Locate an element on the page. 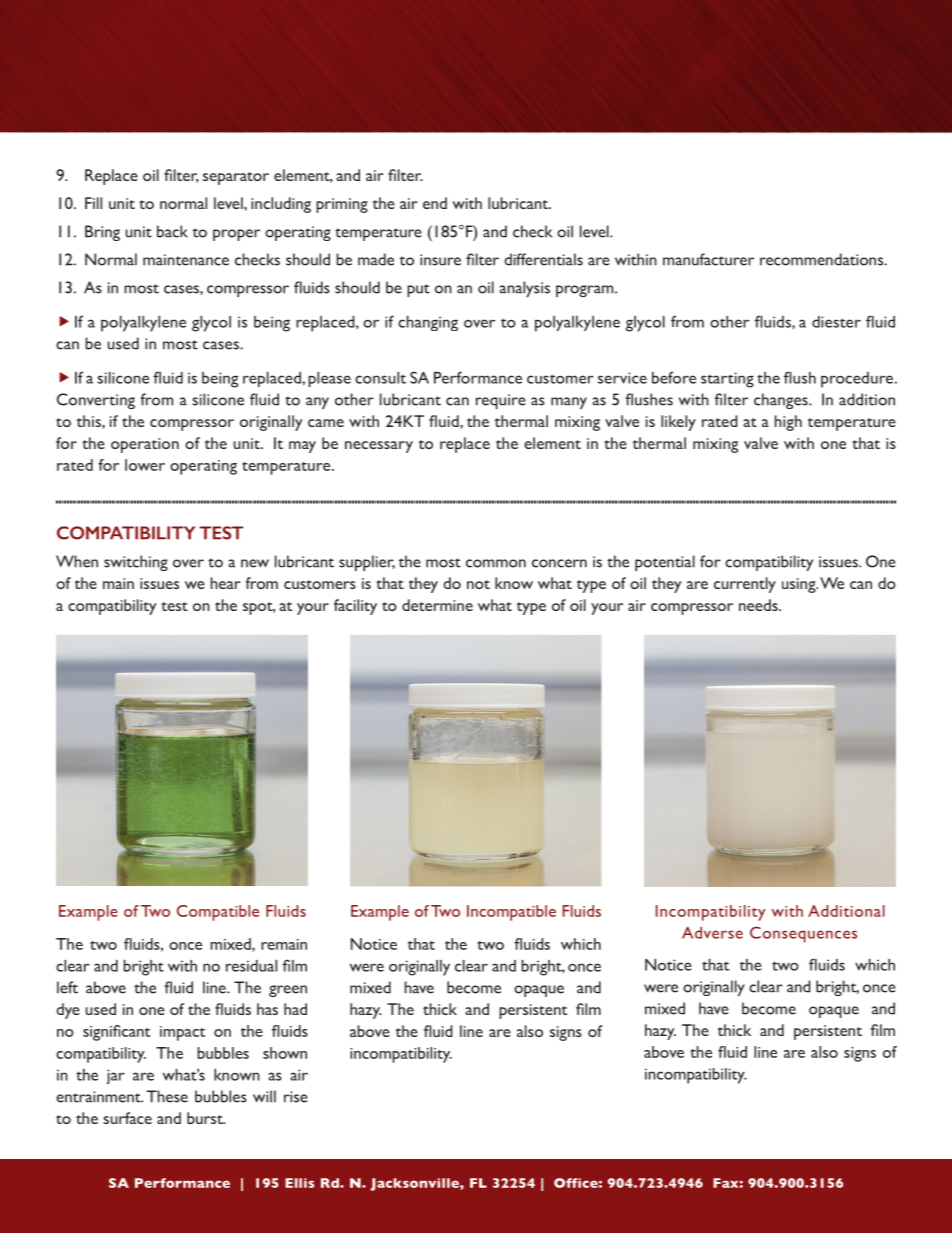 The width and height of the document is (952, 1233). insure is located at coordinates (440, 260).
